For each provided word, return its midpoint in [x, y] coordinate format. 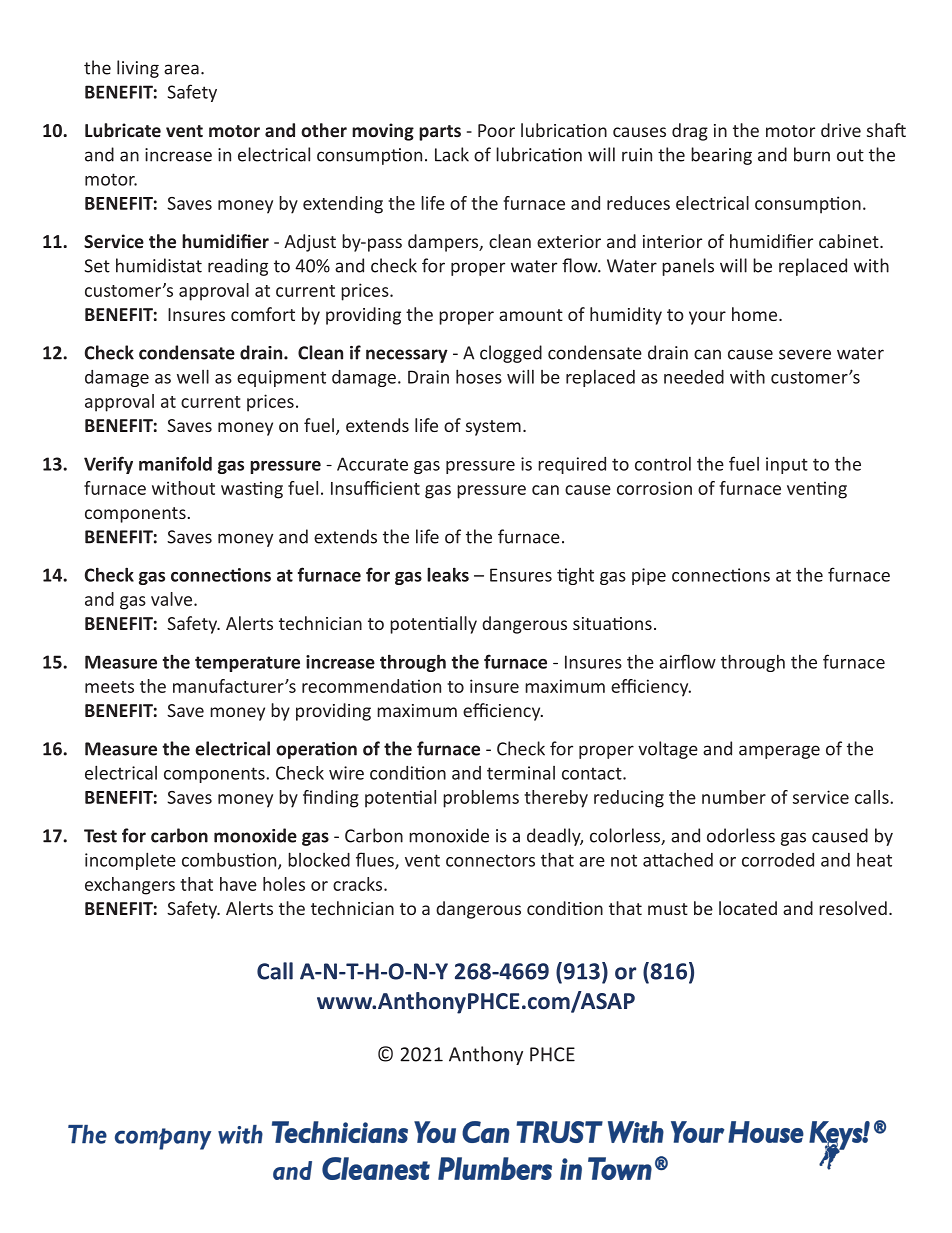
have [238, 884]
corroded [778, 860]
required [572, 465]
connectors [490, 860]
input [787, 465]
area [181, 69]
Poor [496, 130]
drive [841, 130]
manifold [175, 463]
